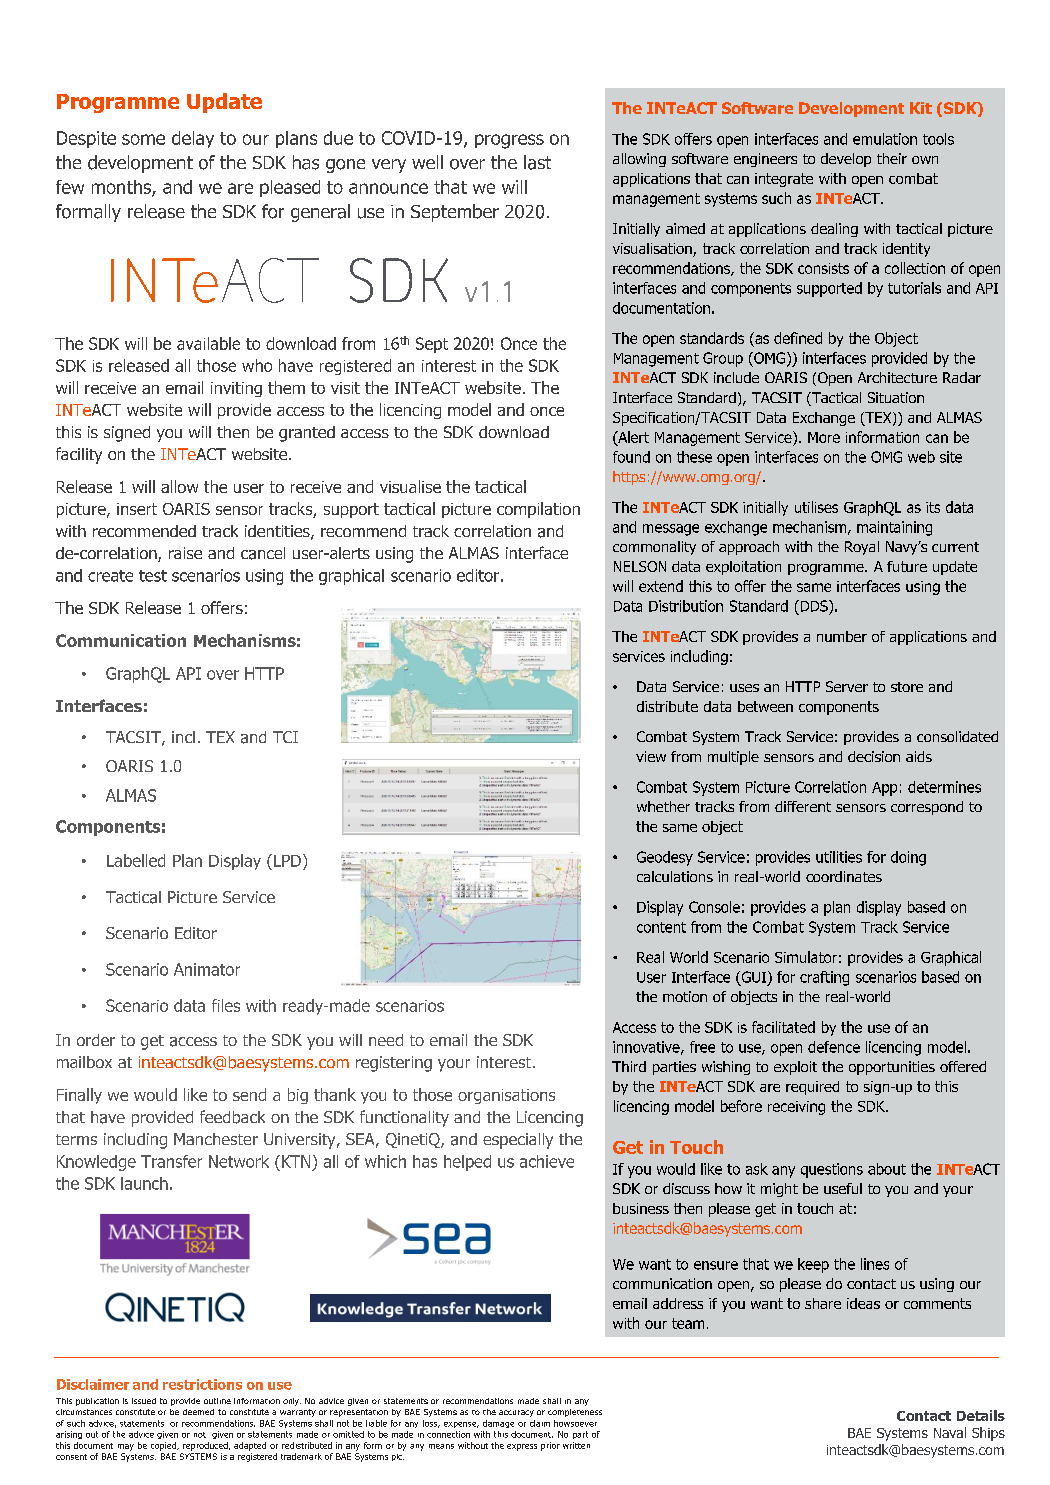 The image size is (1050, 1485). What do you see at coordinates (950, 1432) in the screenshot?
I see `Naval` at bounding box center [950, 1432].
